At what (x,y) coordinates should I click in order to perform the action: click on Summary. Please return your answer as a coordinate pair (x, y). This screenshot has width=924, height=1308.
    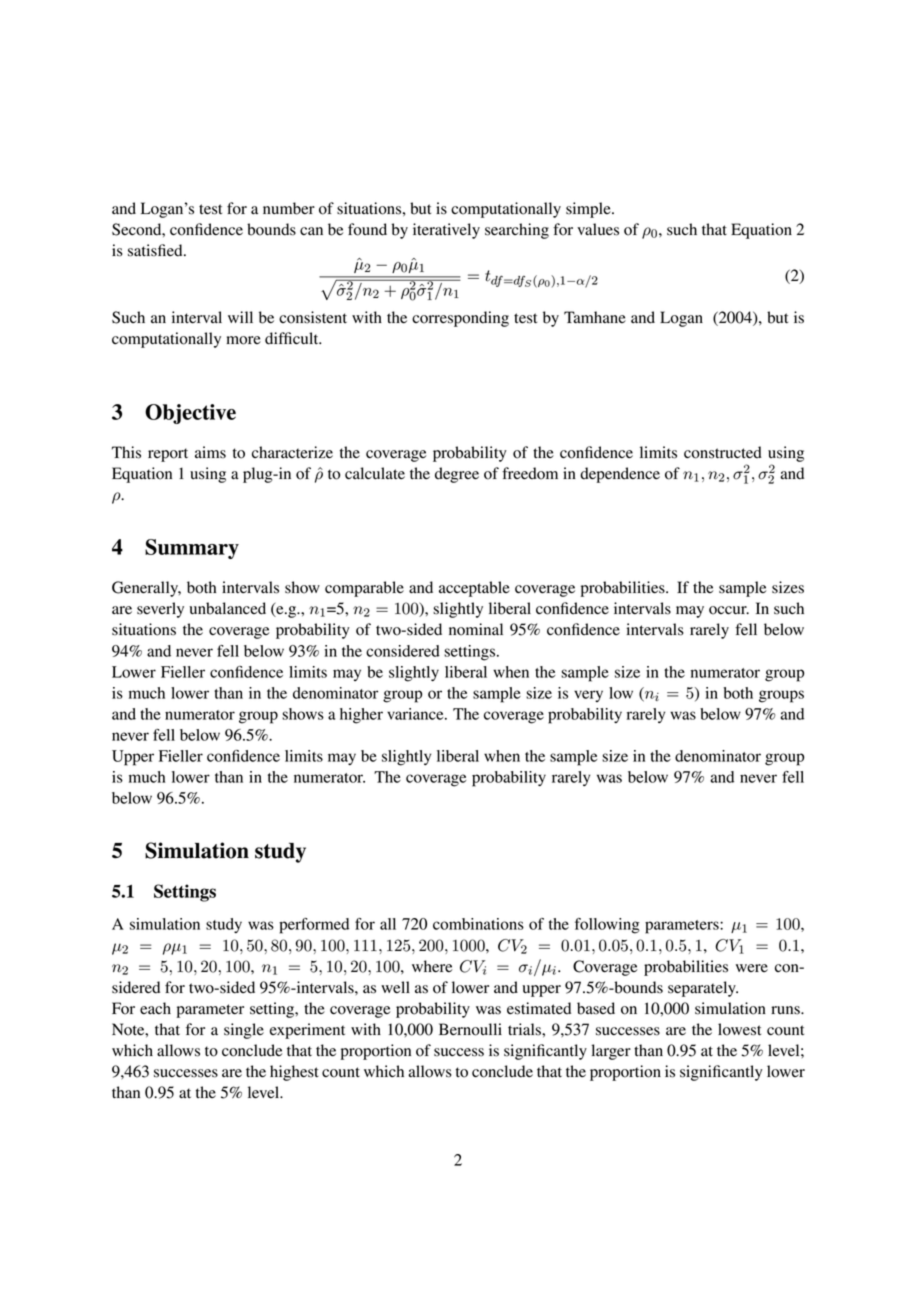
    Looking at the image, I should click on (192, 549).
